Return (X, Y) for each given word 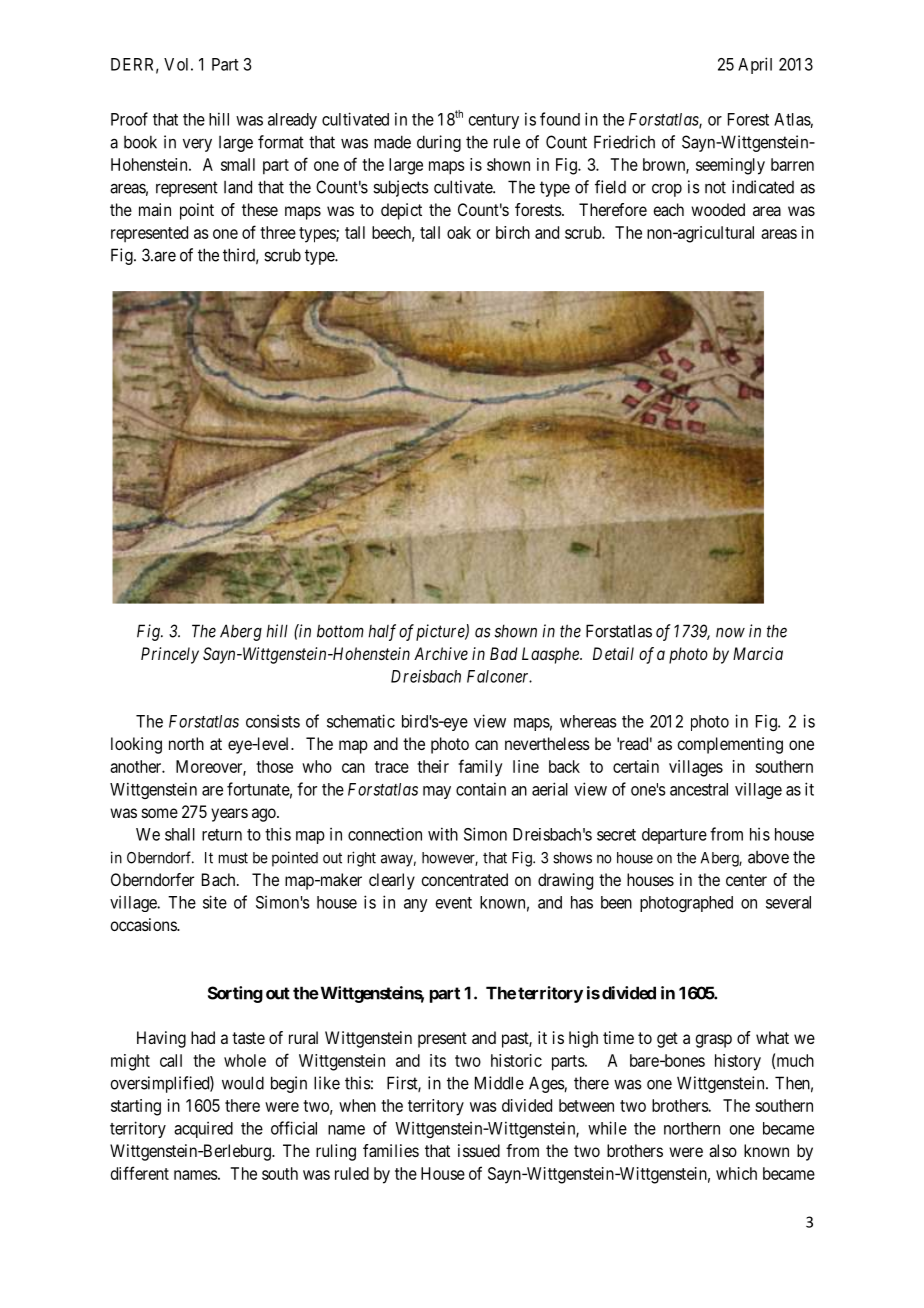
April (755, 65)
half (382, 632)
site (215, 902)
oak (459, 232)
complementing (730, 745)
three (278, 232)
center (746, 880)
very (197, 145)
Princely (170, 655)
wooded (718, 209)
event (454, 903)
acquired (203, 1129)
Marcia (758, 653)
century (494, 121)
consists (273, 721)
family (480, 768)
